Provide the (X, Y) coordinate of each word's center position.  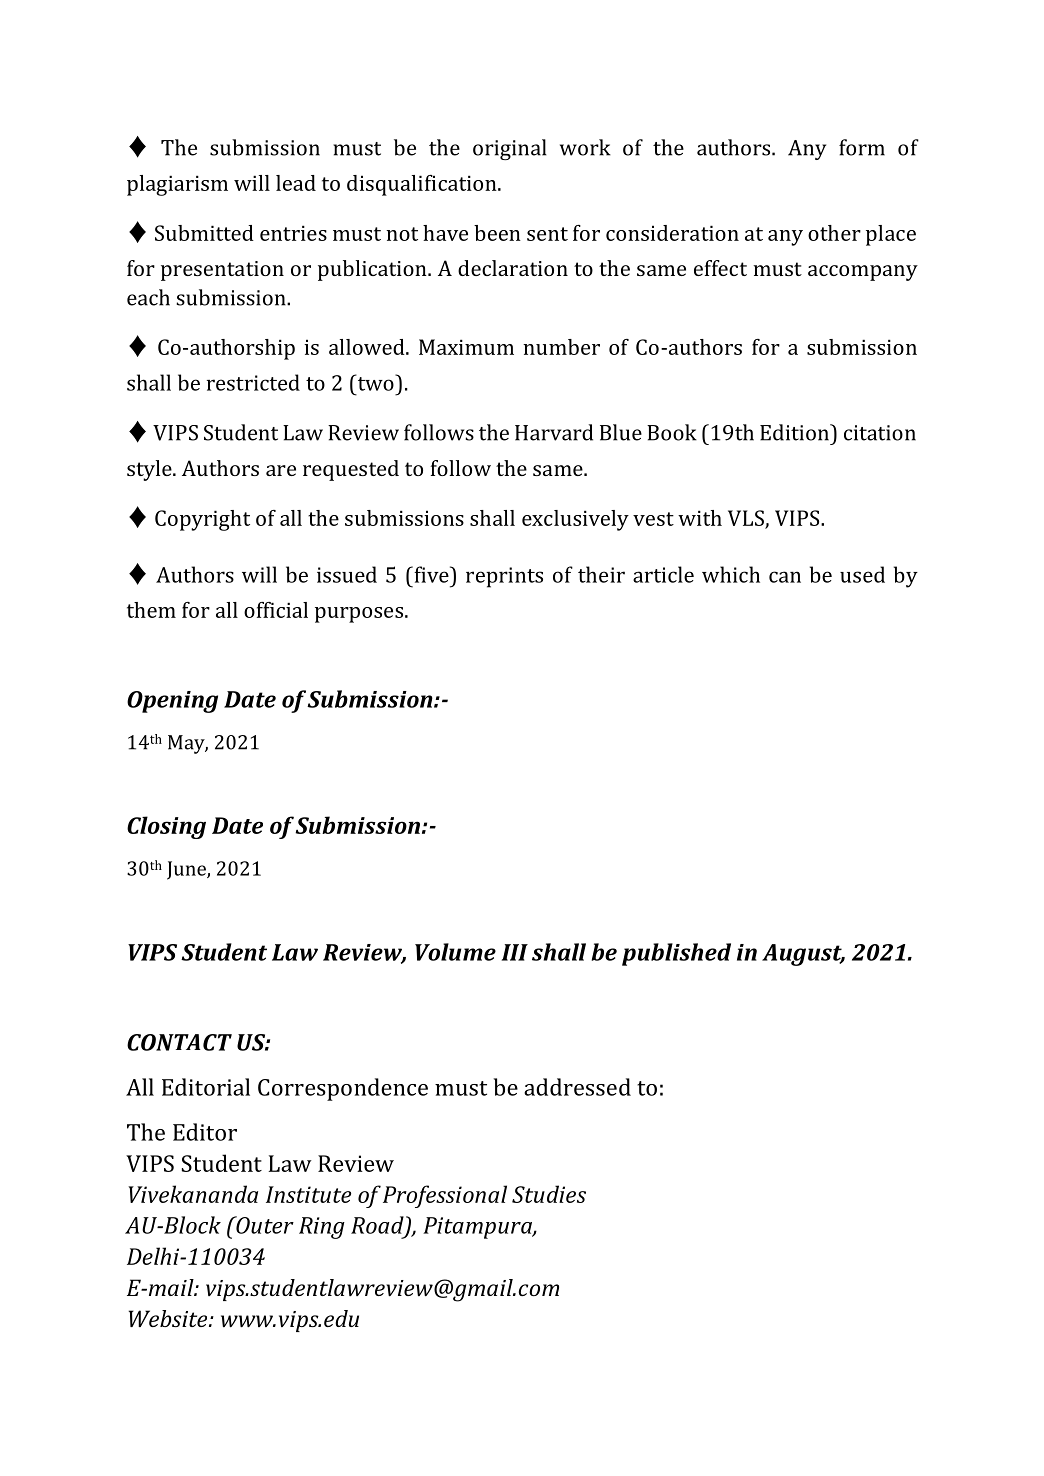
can (785, 577)
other (834, 233)
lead (296, 183)
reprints (504, 577)
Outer (264, 1225)
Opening (172, 702)
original (510, 149)
